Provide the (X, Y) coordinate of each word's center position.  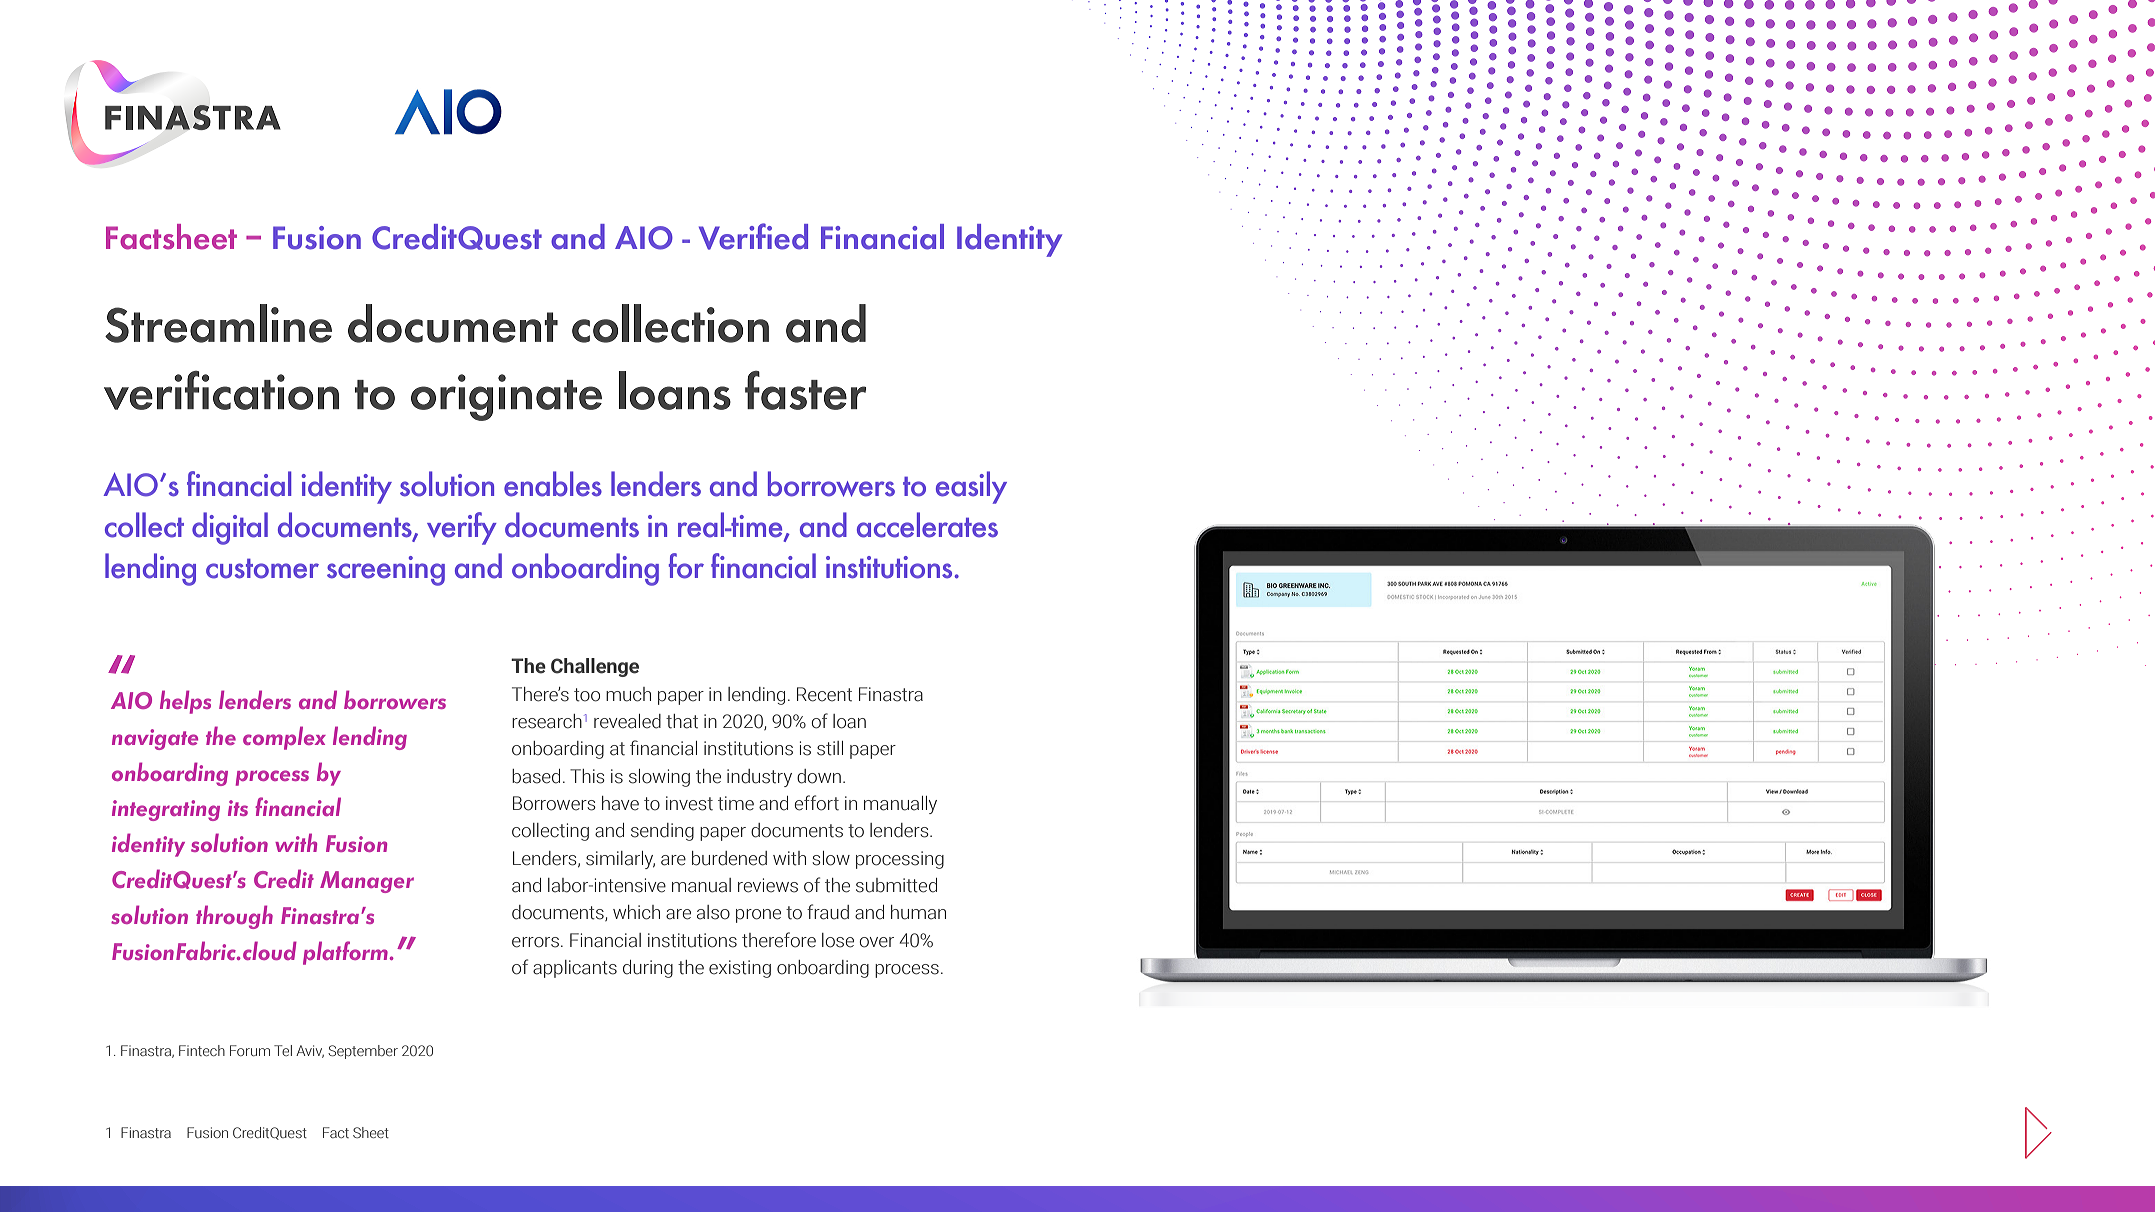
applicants (575, 969)
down (819, 776)
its (238, 808)
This (587, 776)
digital (230, 528)
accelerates (927, 525)
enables (553, 484)
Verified (753, 236)
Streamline (218, 323)
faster (805, 390)
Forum (250, 1050)
